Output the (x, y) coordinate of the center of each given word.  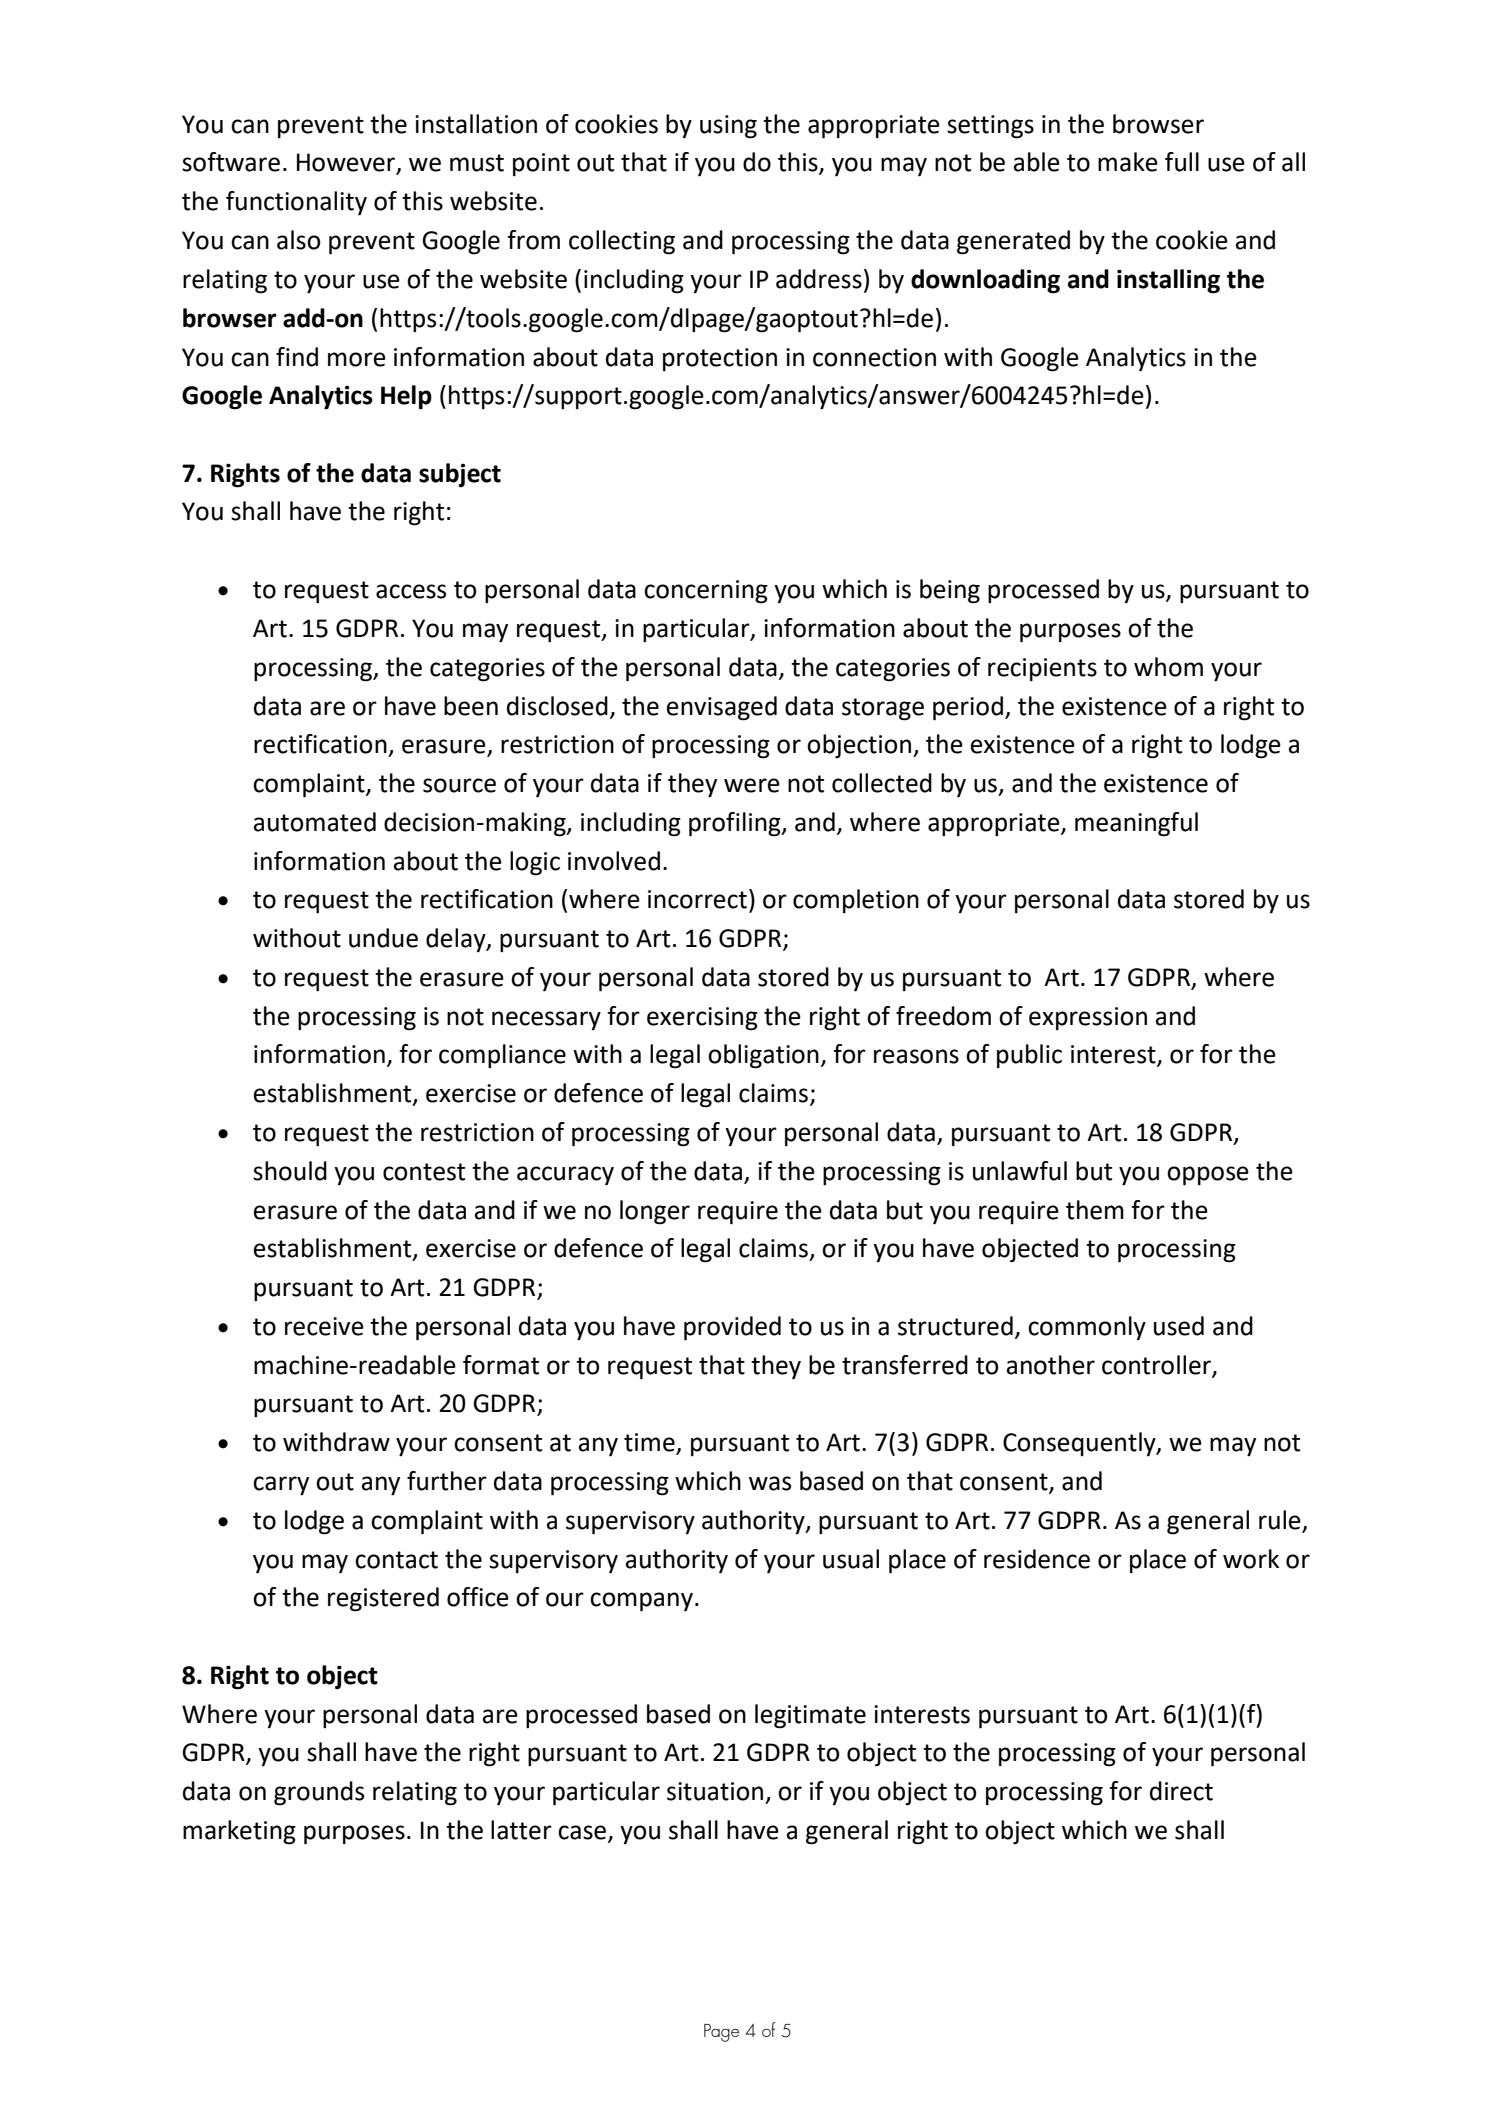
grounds (319, 1793)
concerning (706, 592)
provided (732, 1328)
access (411, 591)
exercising (702, 1019)
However (347, 163)
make (1128, 162)
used (1179, 1326)
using (728, 127)
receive (324, 1326)
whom (1168, 667)
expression (1088, 1018)
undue (383, 938)
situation (715, 1791)
